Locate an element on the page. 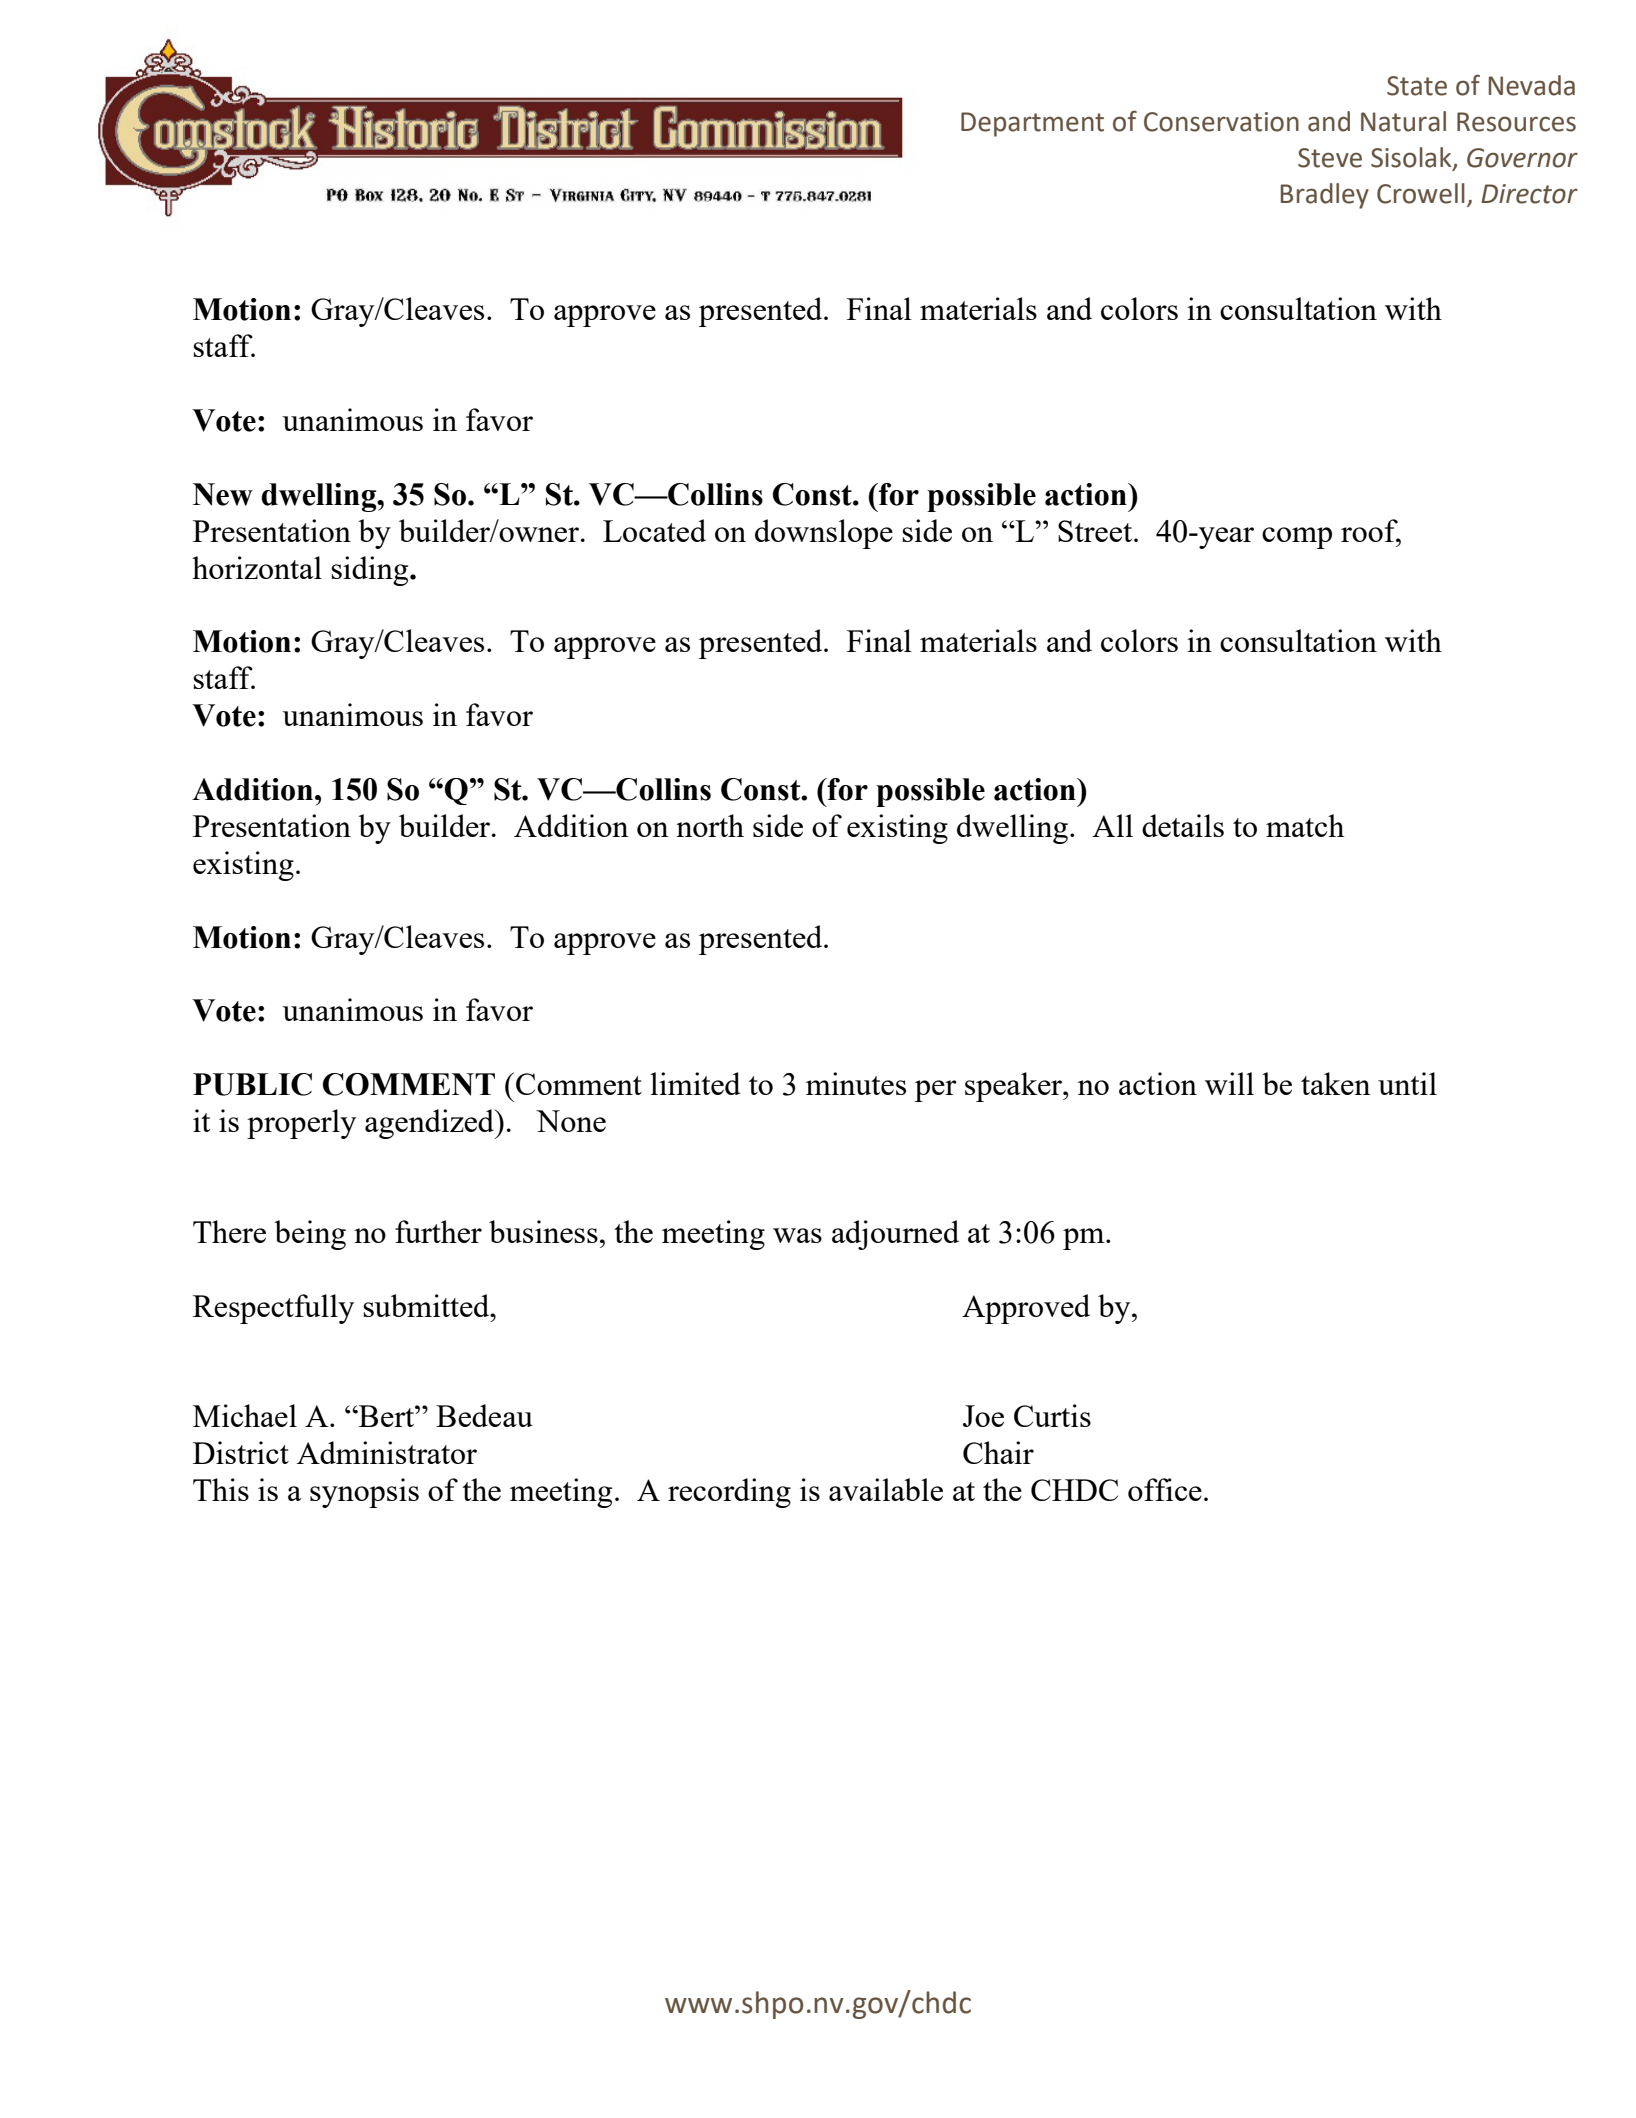  Natural is located at coordinates (1403, 121).
